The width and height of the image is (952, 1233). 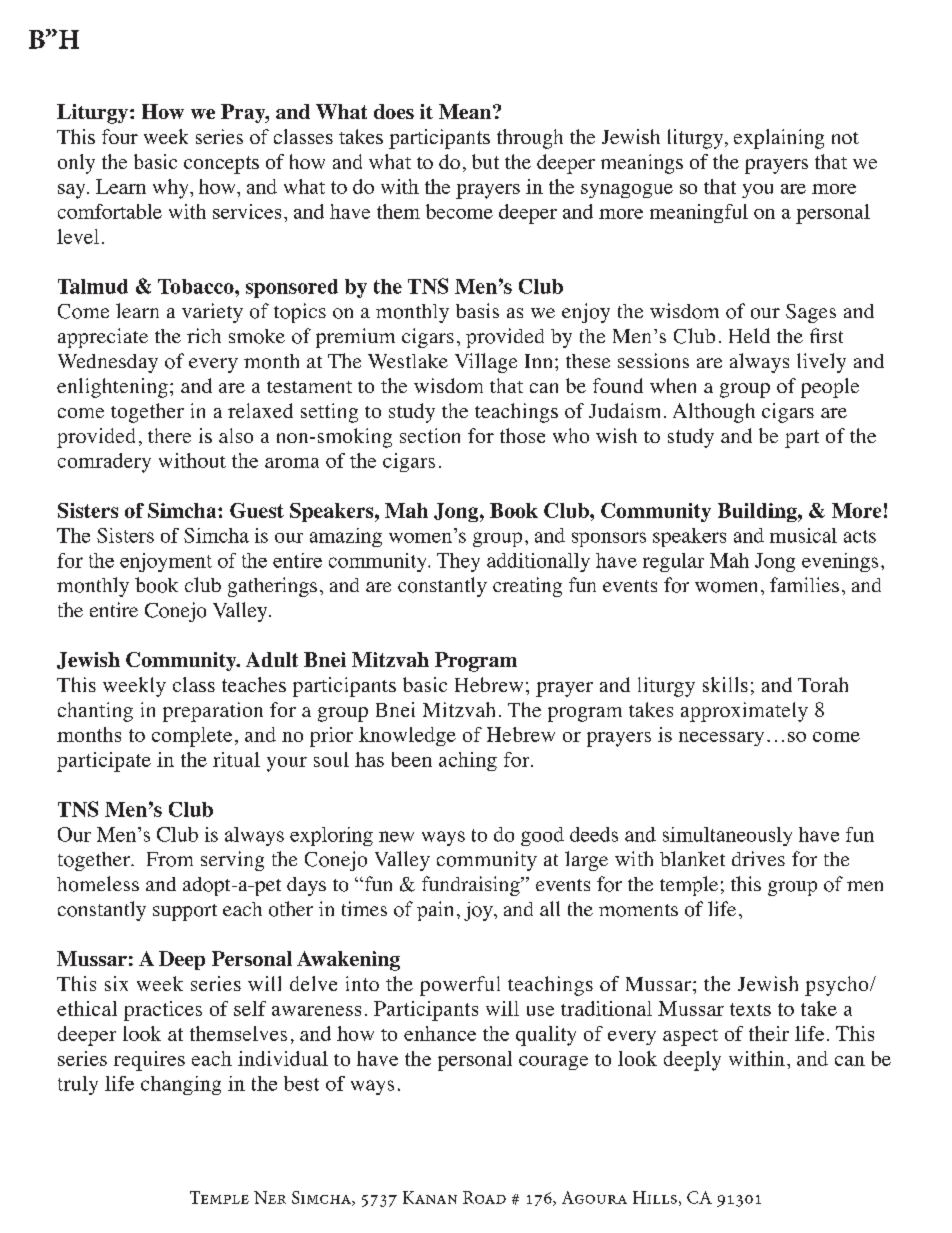 I want to click on Guest, so click(x=257, y=510).
